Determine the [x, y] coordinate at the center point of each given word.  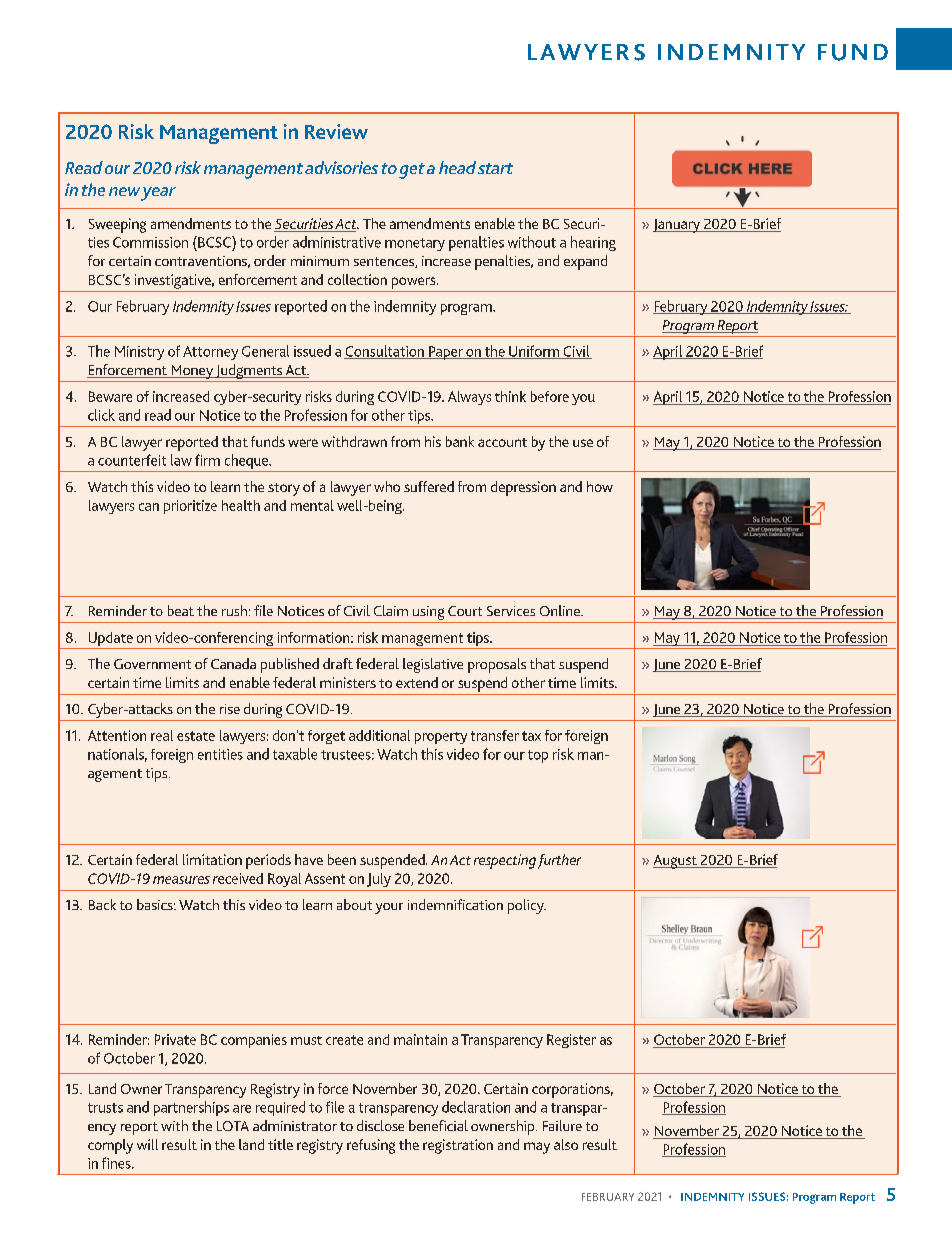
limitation [212, 859]
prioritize [190, 507]
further [559, 861]
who [387, 486]
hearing [593, 243]
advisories [341, 167]
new [124, 191]
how [600, 486]
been [342, 859]
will [147, 1144]
